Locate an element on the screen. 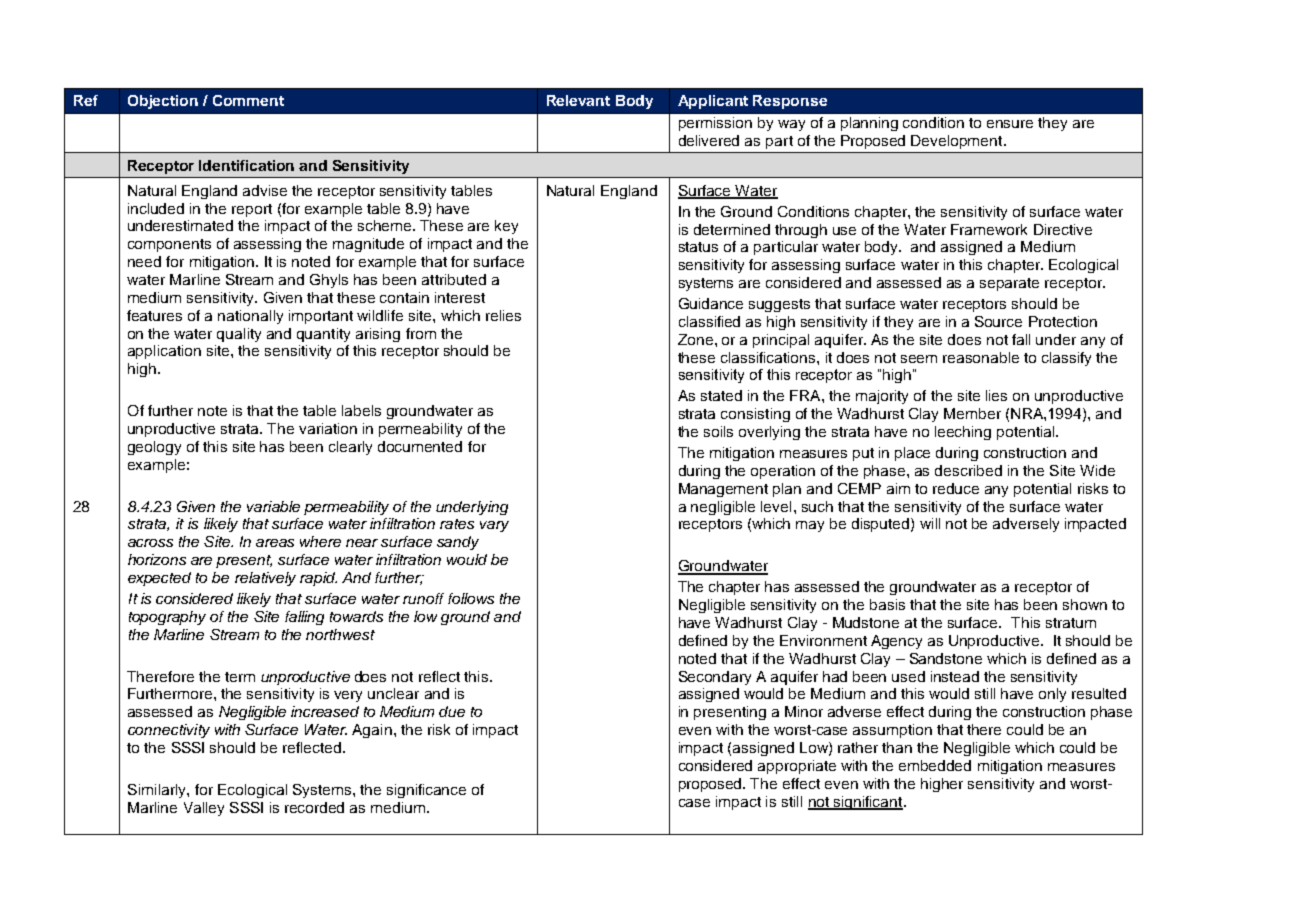  Guidance is located at coordinates (711, 303).
